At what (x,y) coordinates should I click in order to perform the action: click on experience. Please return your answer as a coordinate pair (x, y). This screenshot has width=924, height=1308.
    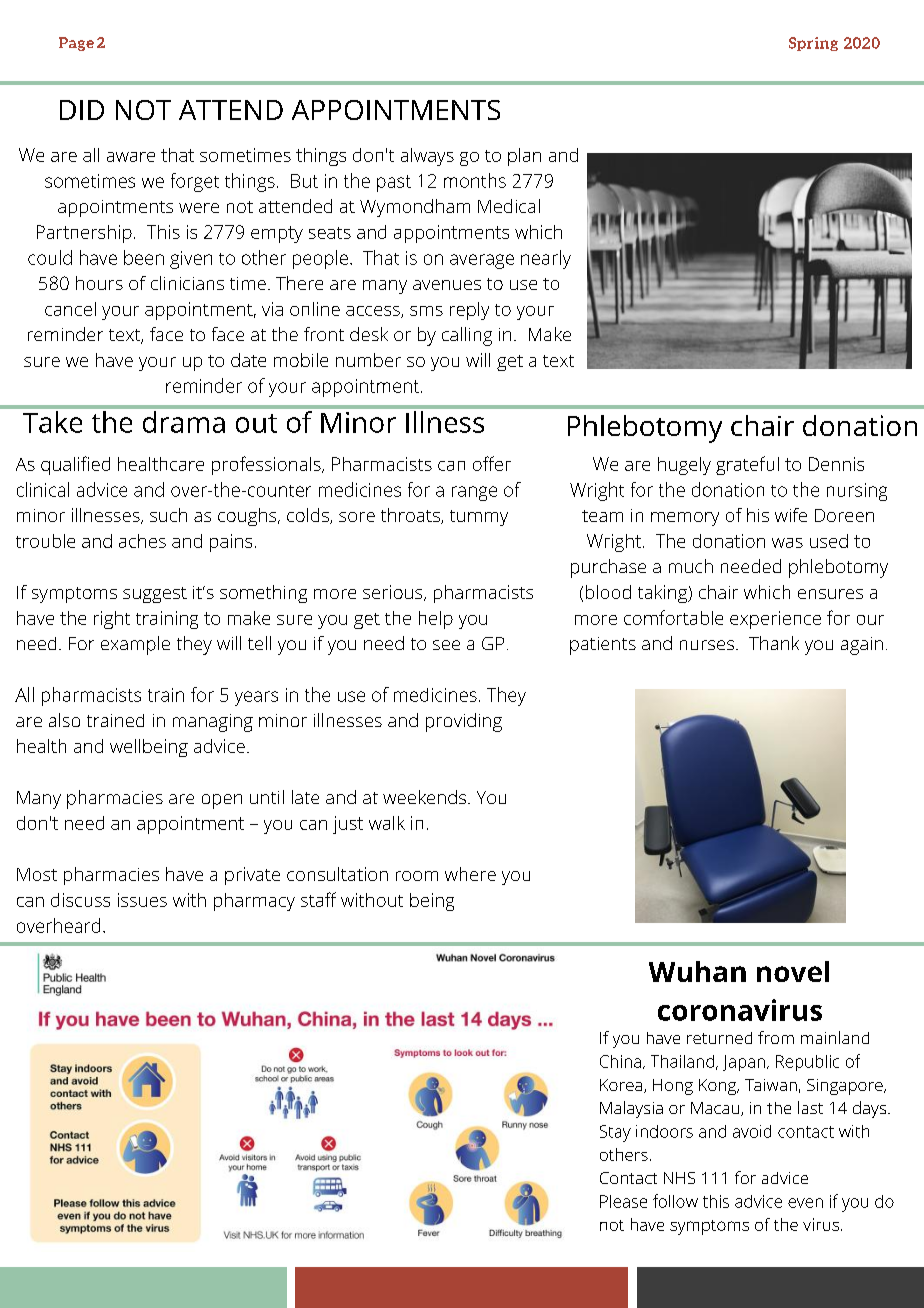
    Looking at the image, I should click on (775, 620).
